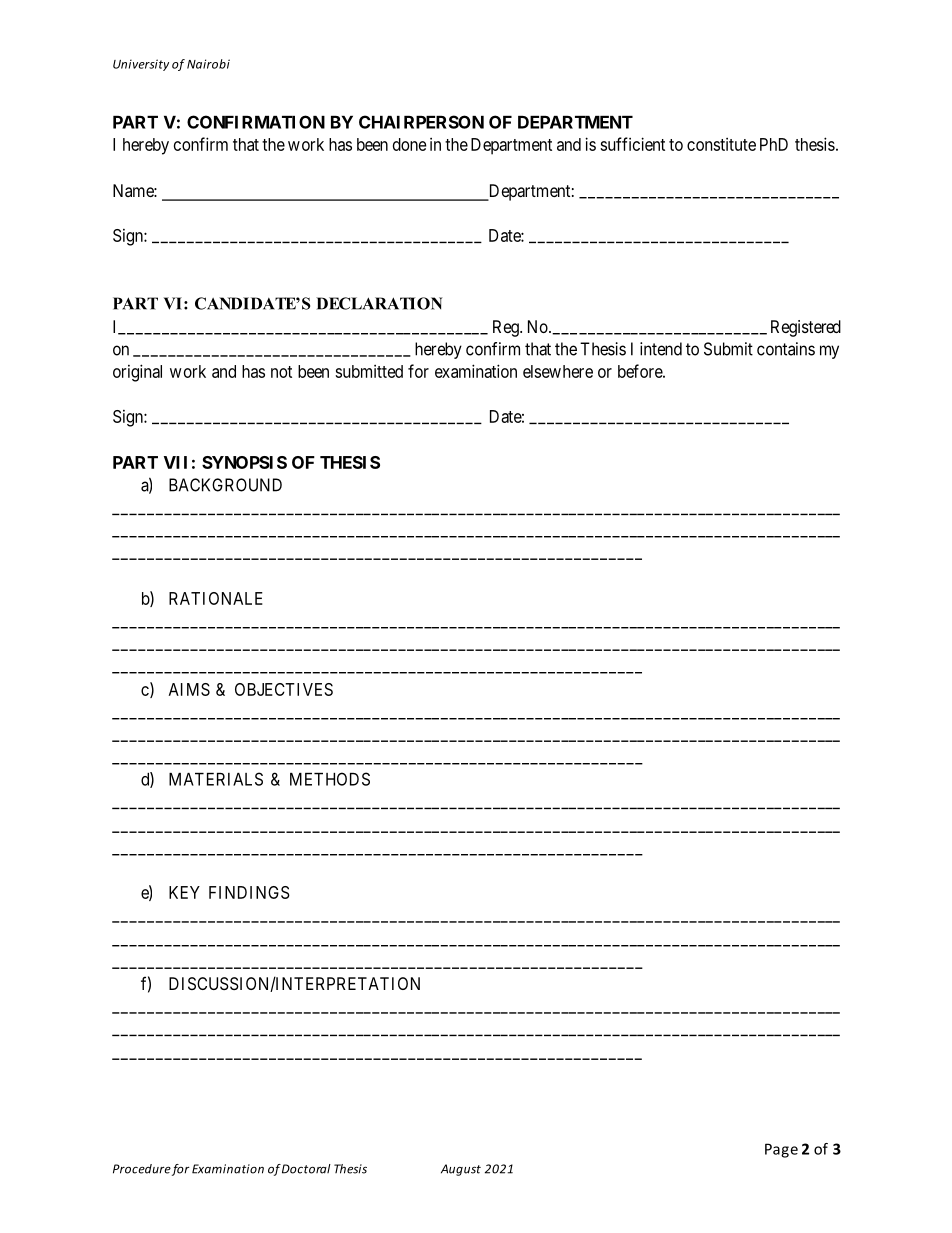  What do you see at coordinates (208, 64) in the image?
I see `Nairobi` at bounding box center [208, 64].
